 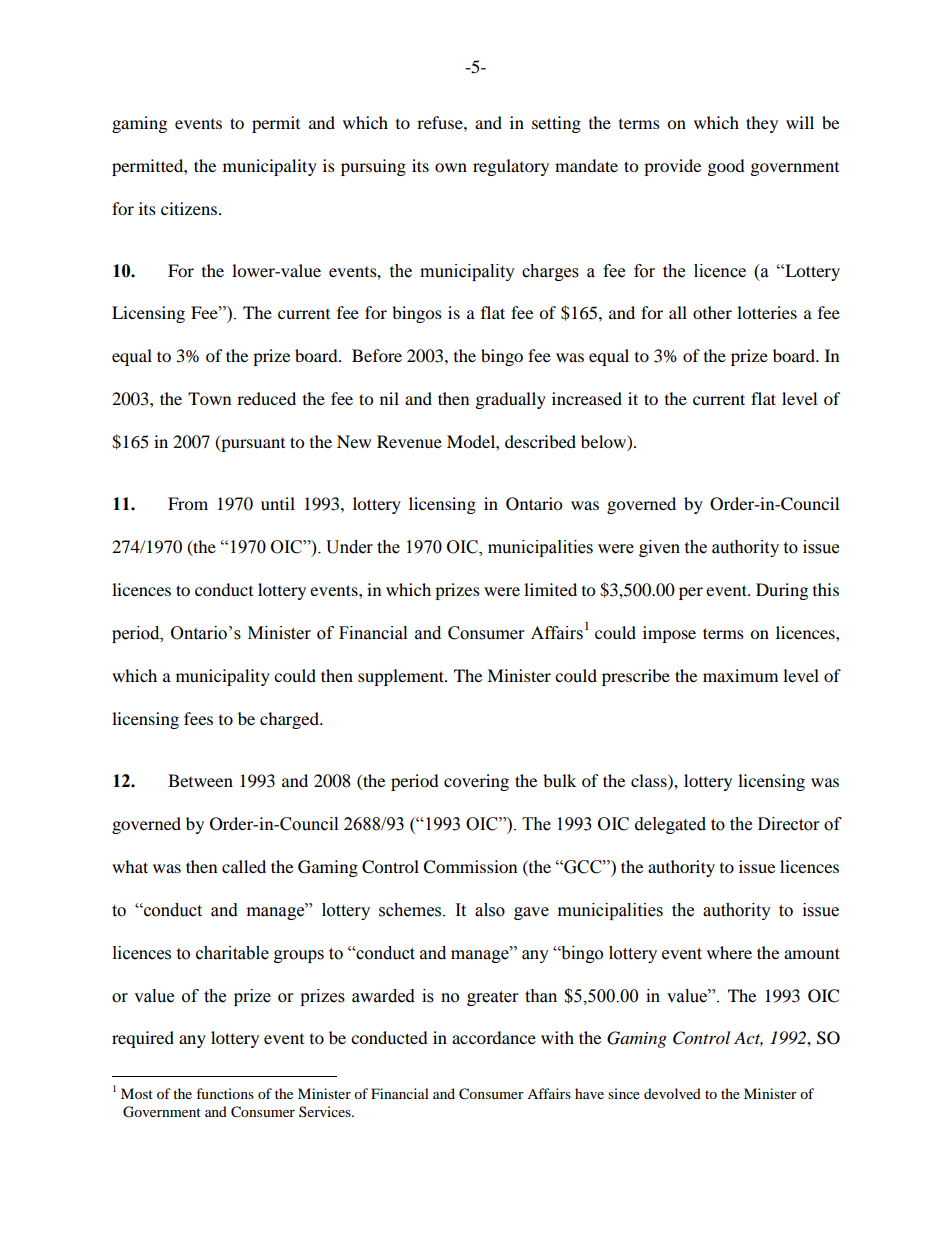 What do you see at coordinates (476, 782) in the screenshot?
I see `covering` at bounding box center [476, 782].
